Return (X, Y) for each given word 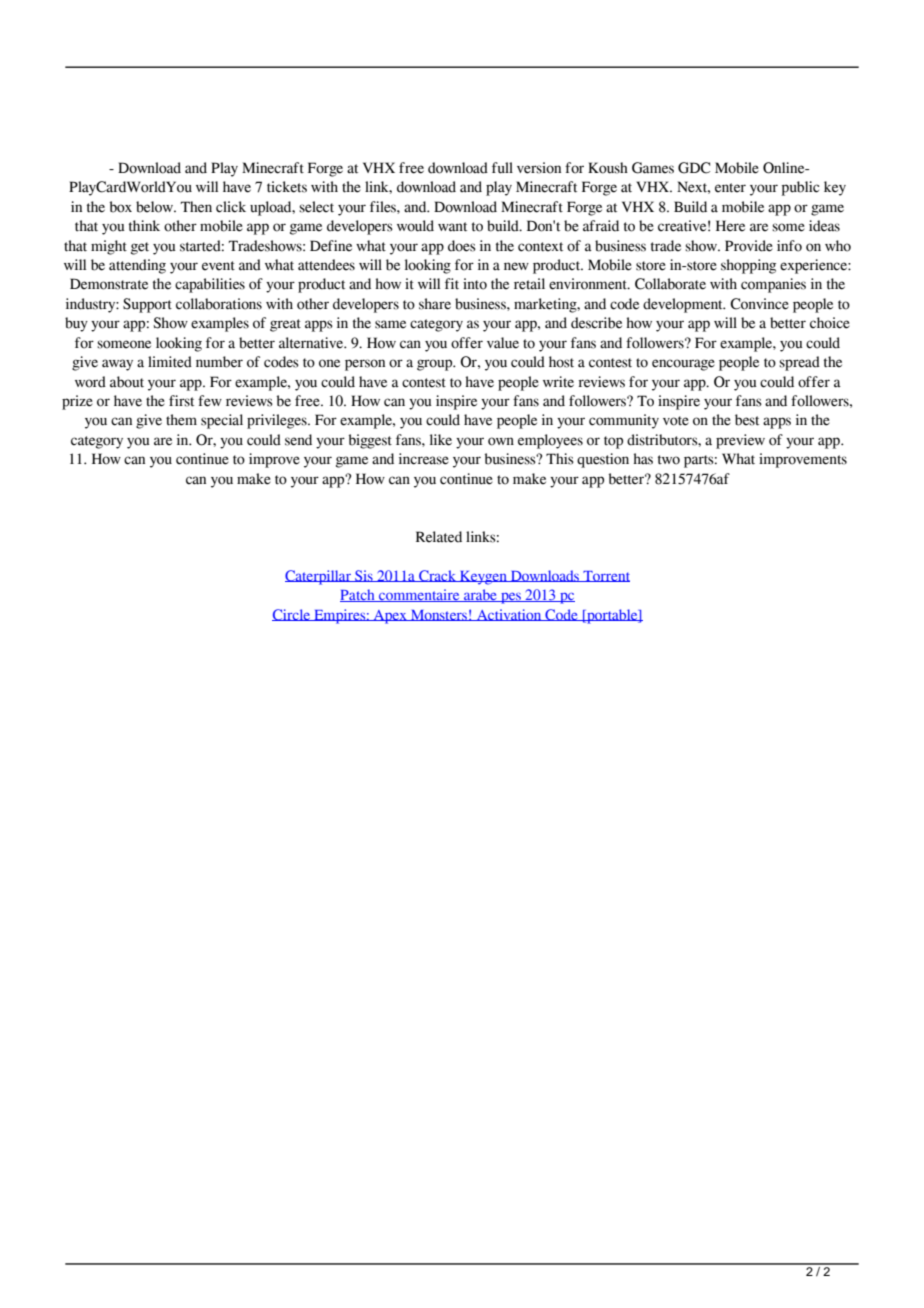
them (181, 420)
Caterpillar (319, 577)
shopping (748, 266)
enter (730, 188)
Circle (292, 615)
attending (137, 266)
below (155, 207)
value (503, 343)
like (441, 440)
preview (740, 441)
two (669, 460)
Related (439, 537)
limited (170, 362)
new (516, 266)
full (502, 168)
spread (799, 363)
